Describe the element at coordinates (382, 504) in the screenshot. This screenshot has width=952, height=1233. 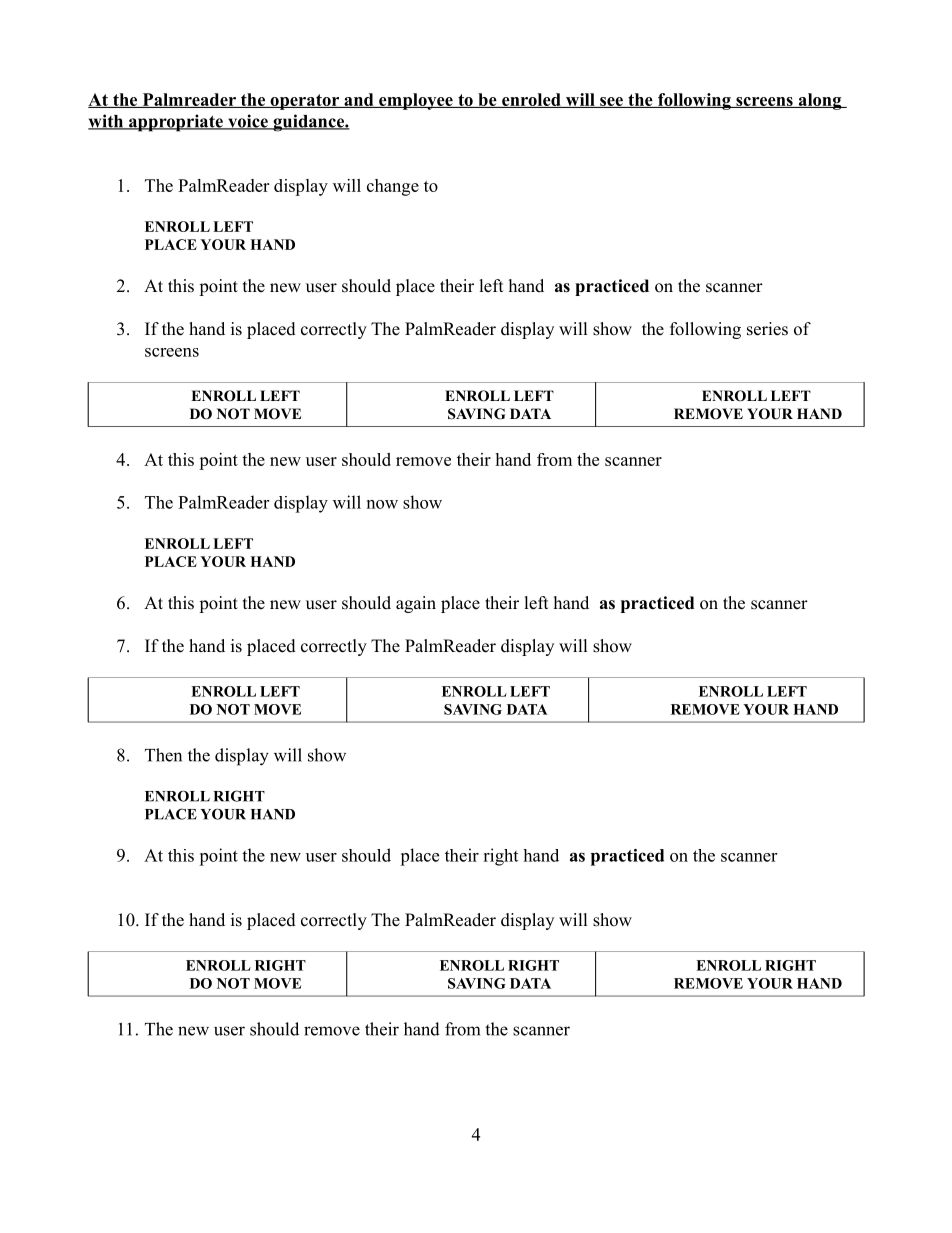
I see `now` at that location.
